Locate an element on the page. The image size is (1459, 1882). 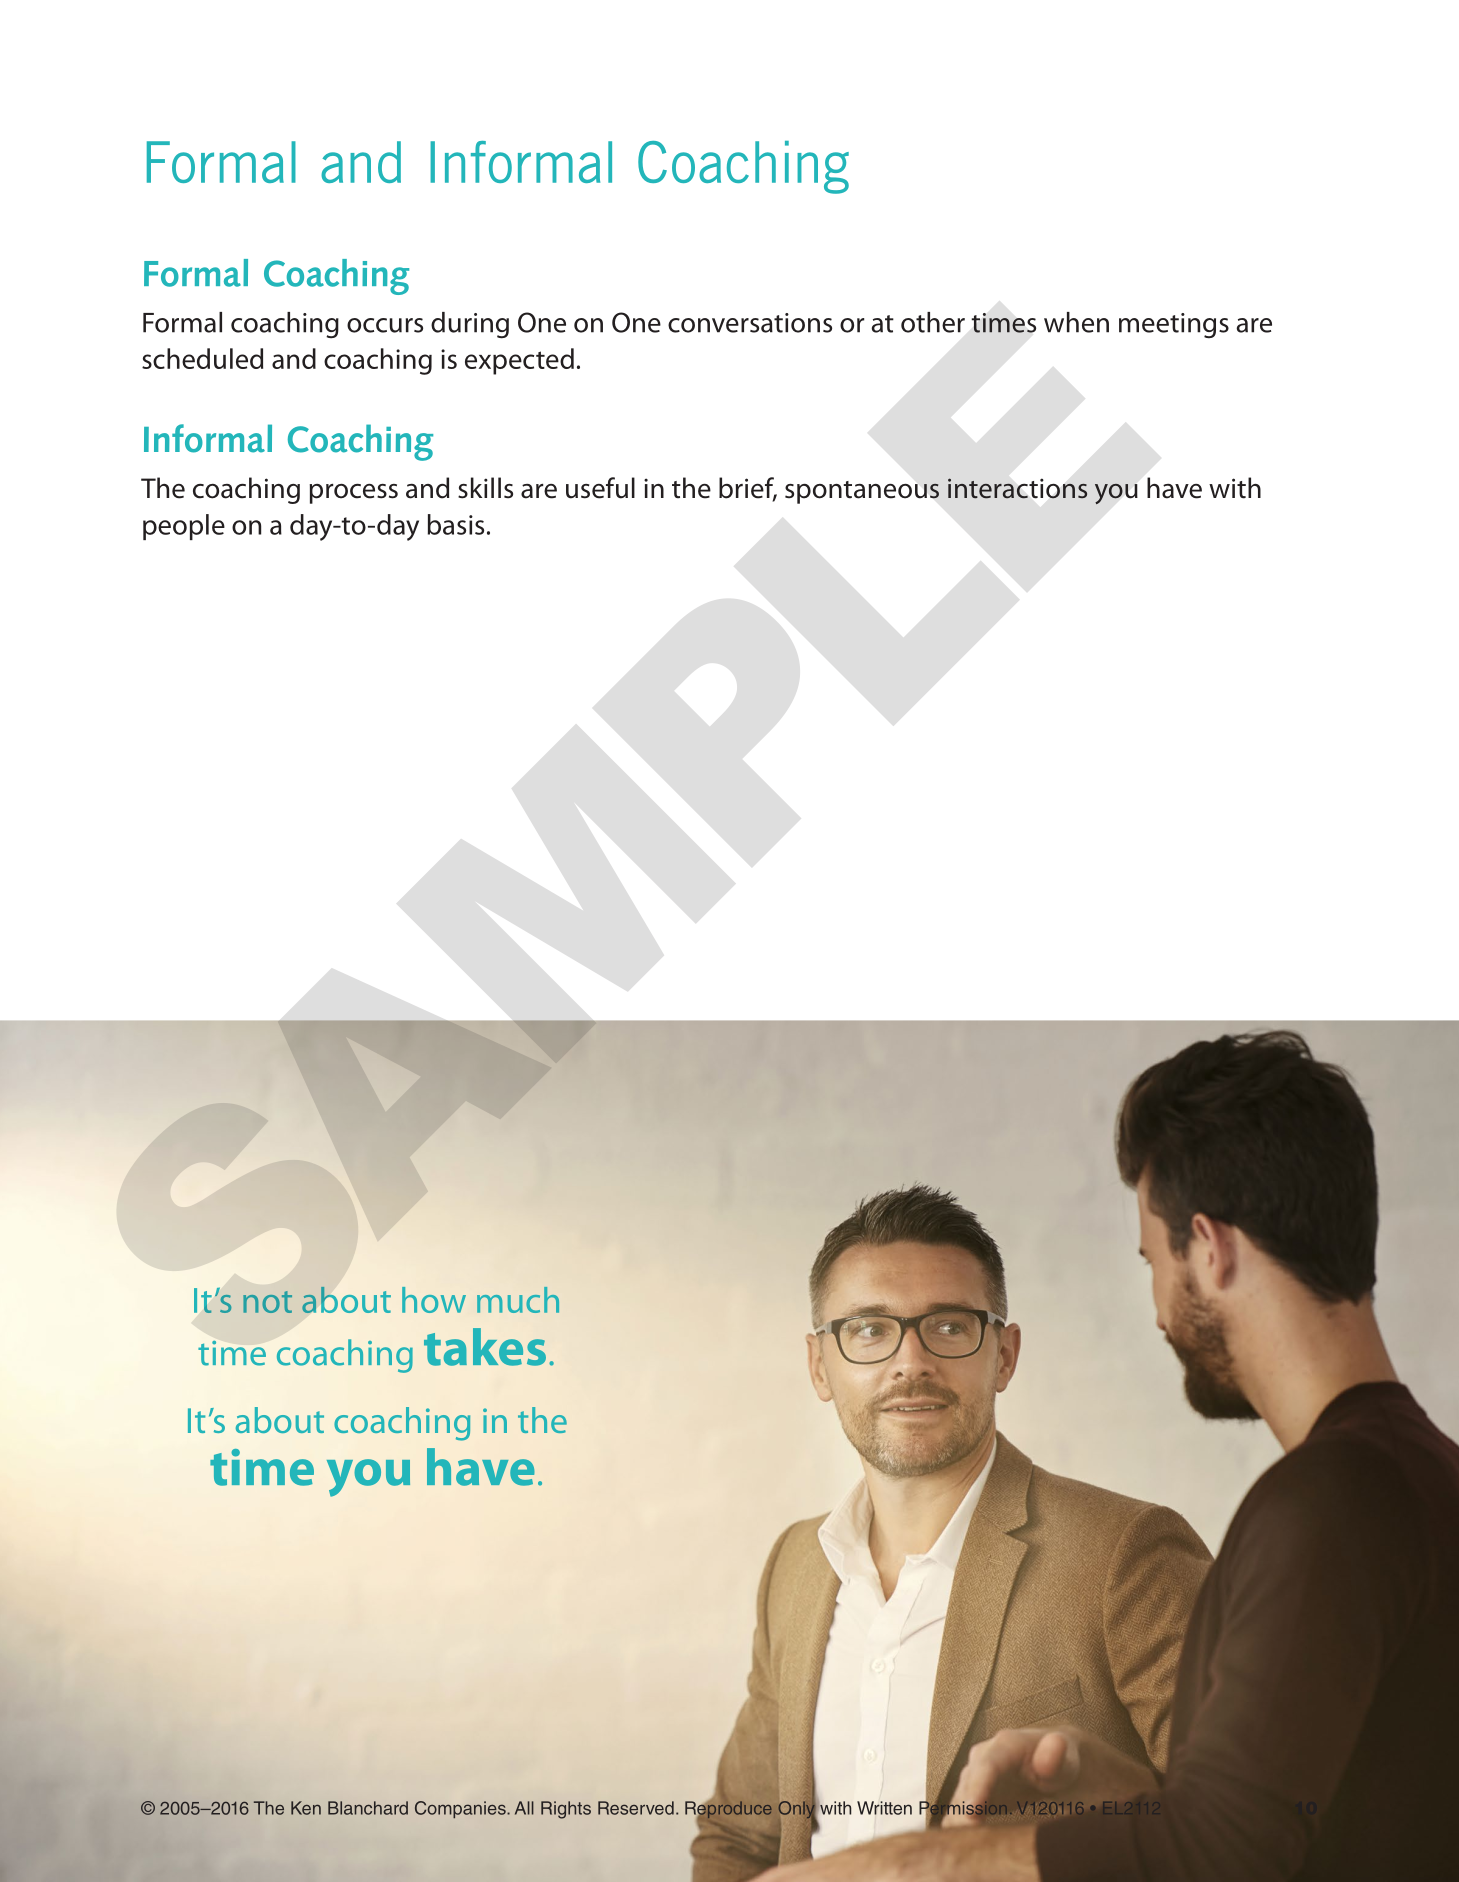
occurs is located at coordinates (385, 325).
